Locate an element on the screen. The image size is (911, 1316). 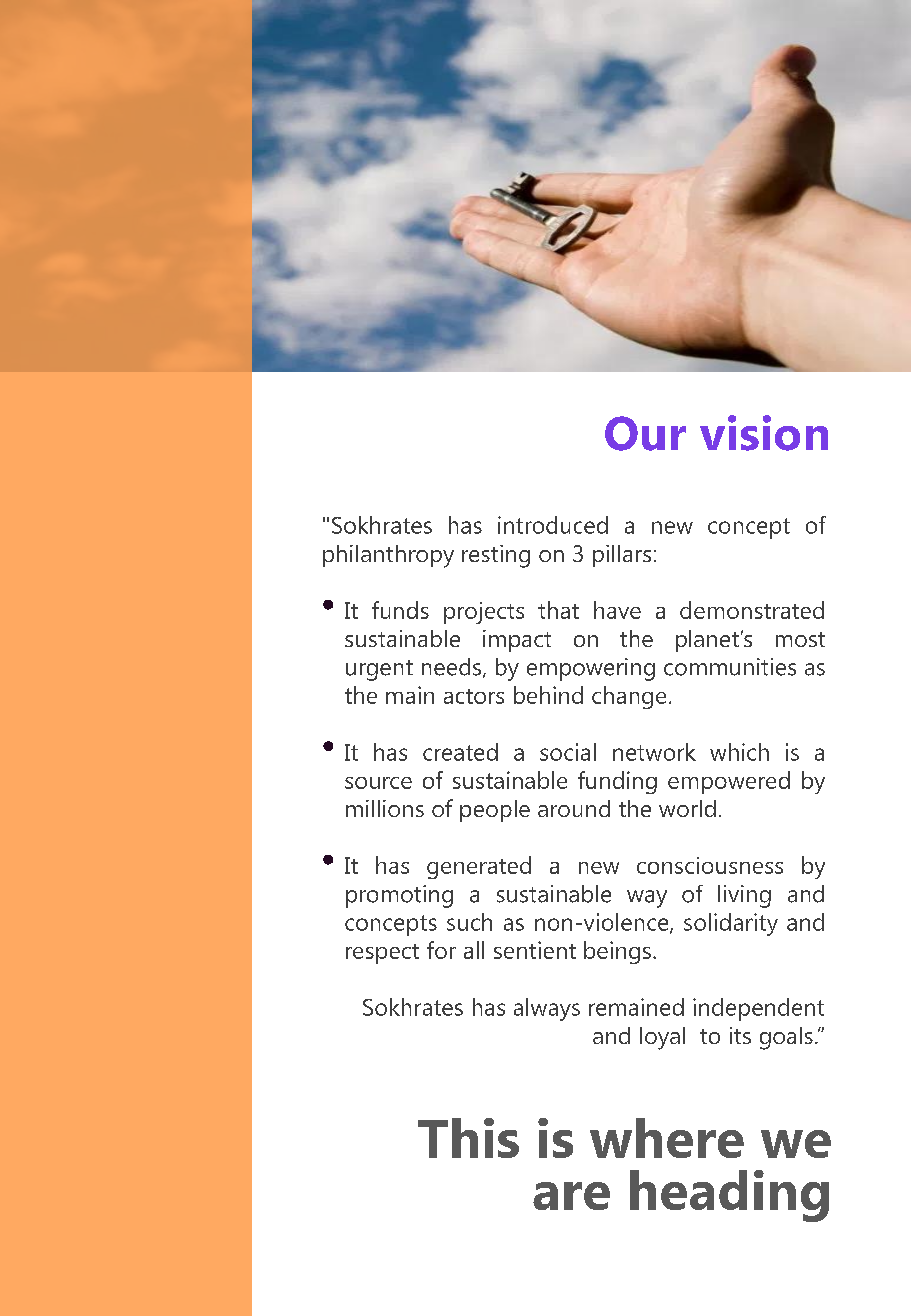
empowering is located at coordinates (591, 669).
